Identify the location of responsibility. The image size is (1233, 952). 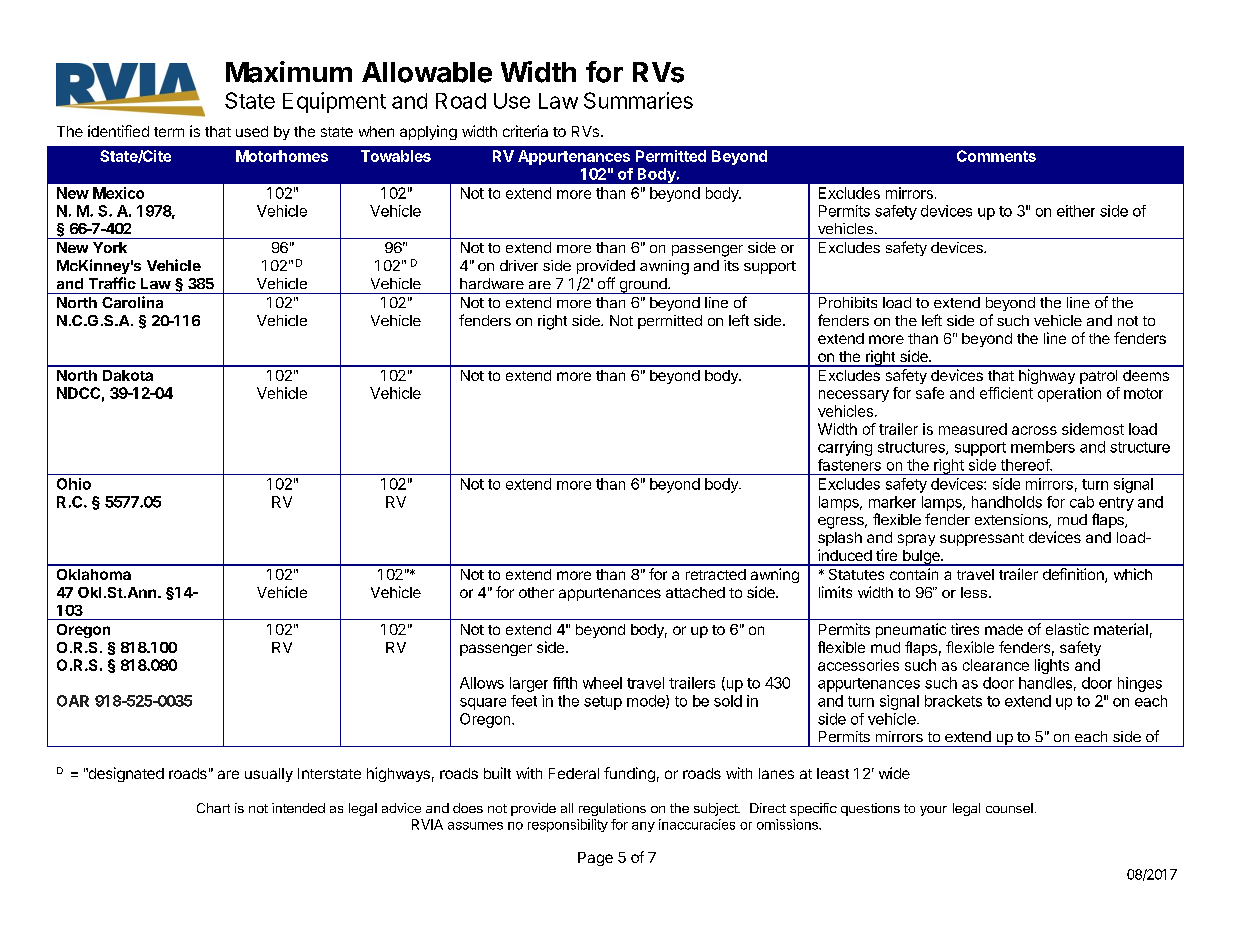
(568, 825).
